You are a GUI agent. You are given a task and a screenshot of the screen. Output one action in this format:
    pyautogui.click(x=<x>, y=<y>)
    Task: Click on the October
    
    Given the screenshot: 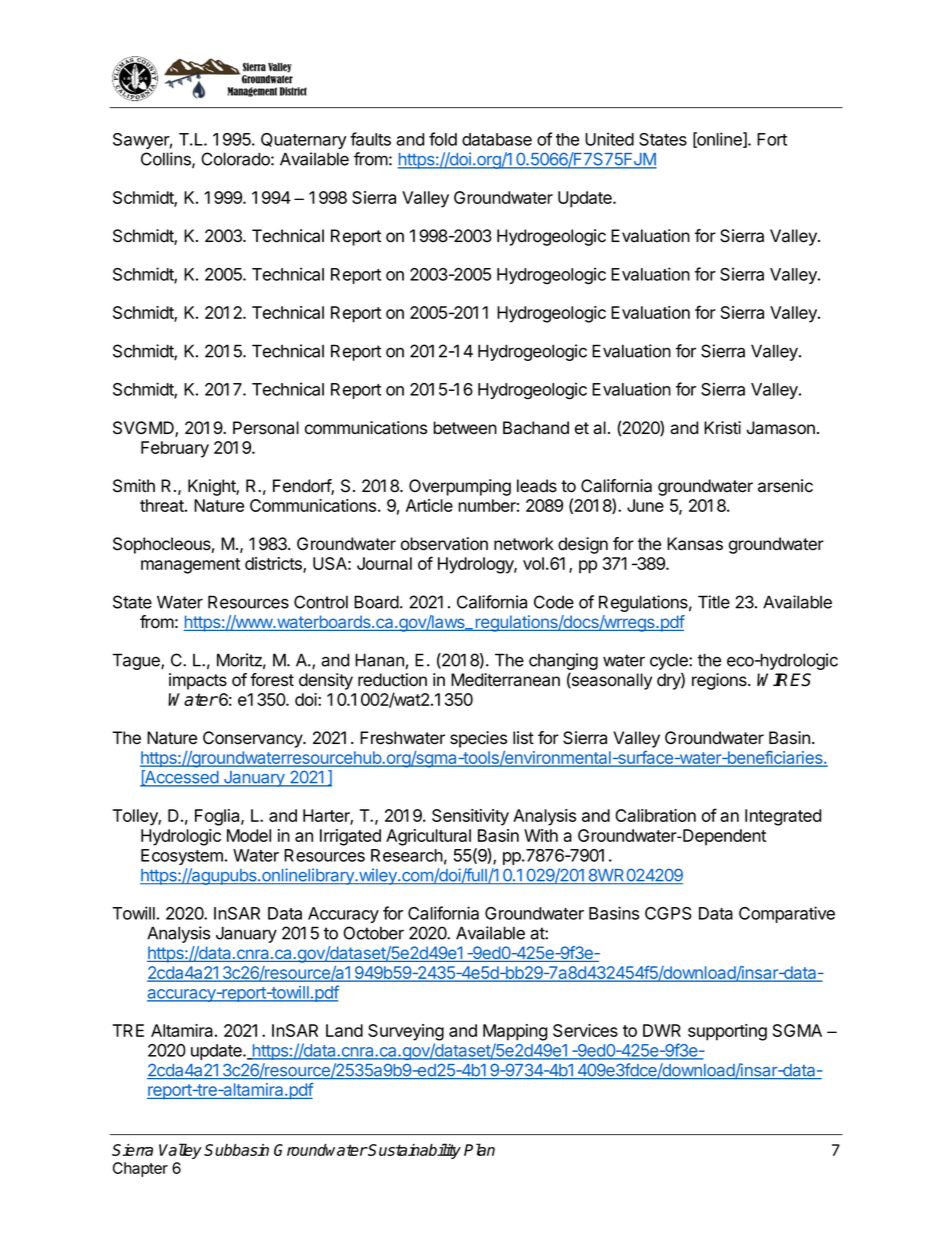 What is the action you would take?
    pyautogui.click(x=373, y=933)
